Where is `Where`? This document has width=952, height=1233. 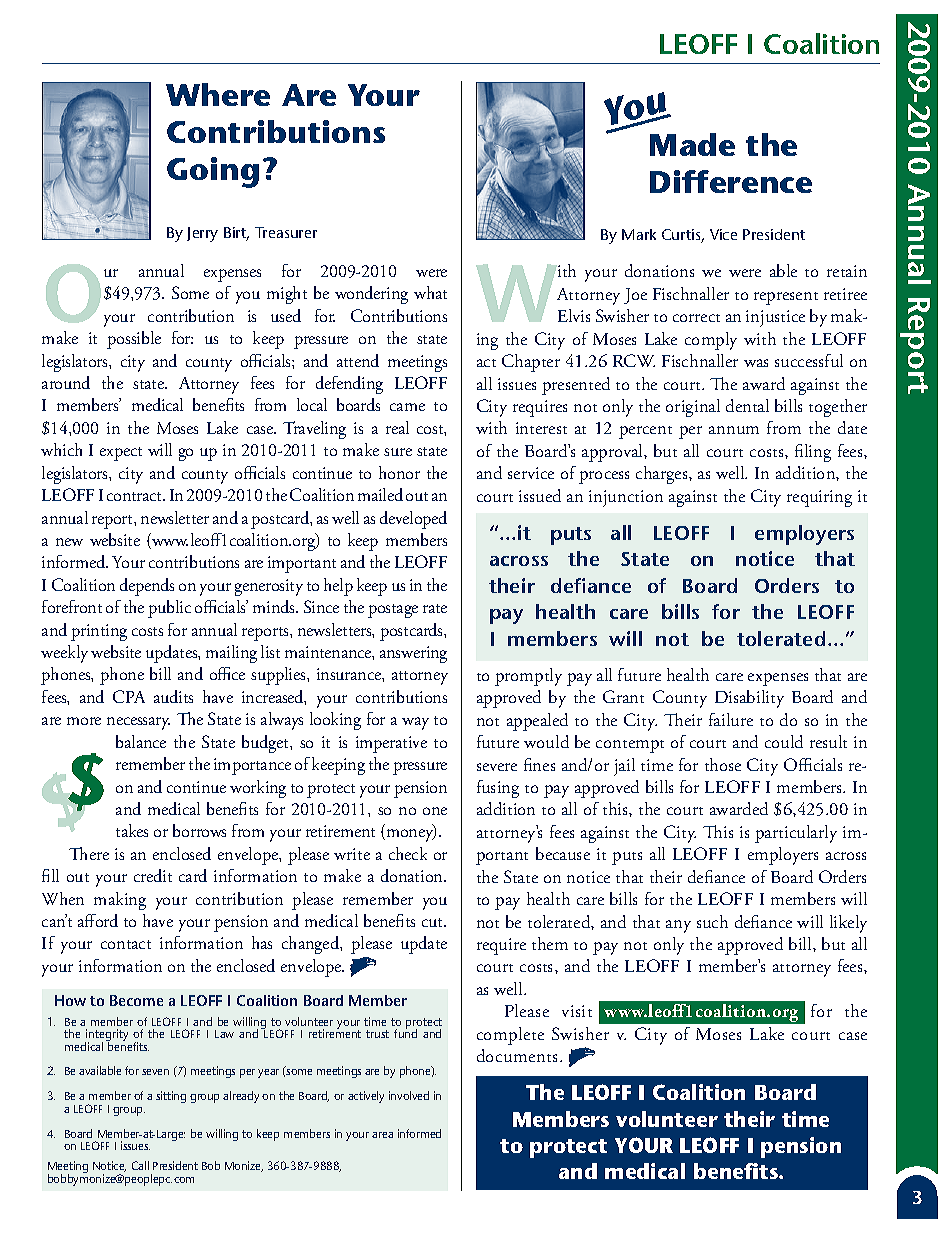
Where is located at coordinates (218, 94).
